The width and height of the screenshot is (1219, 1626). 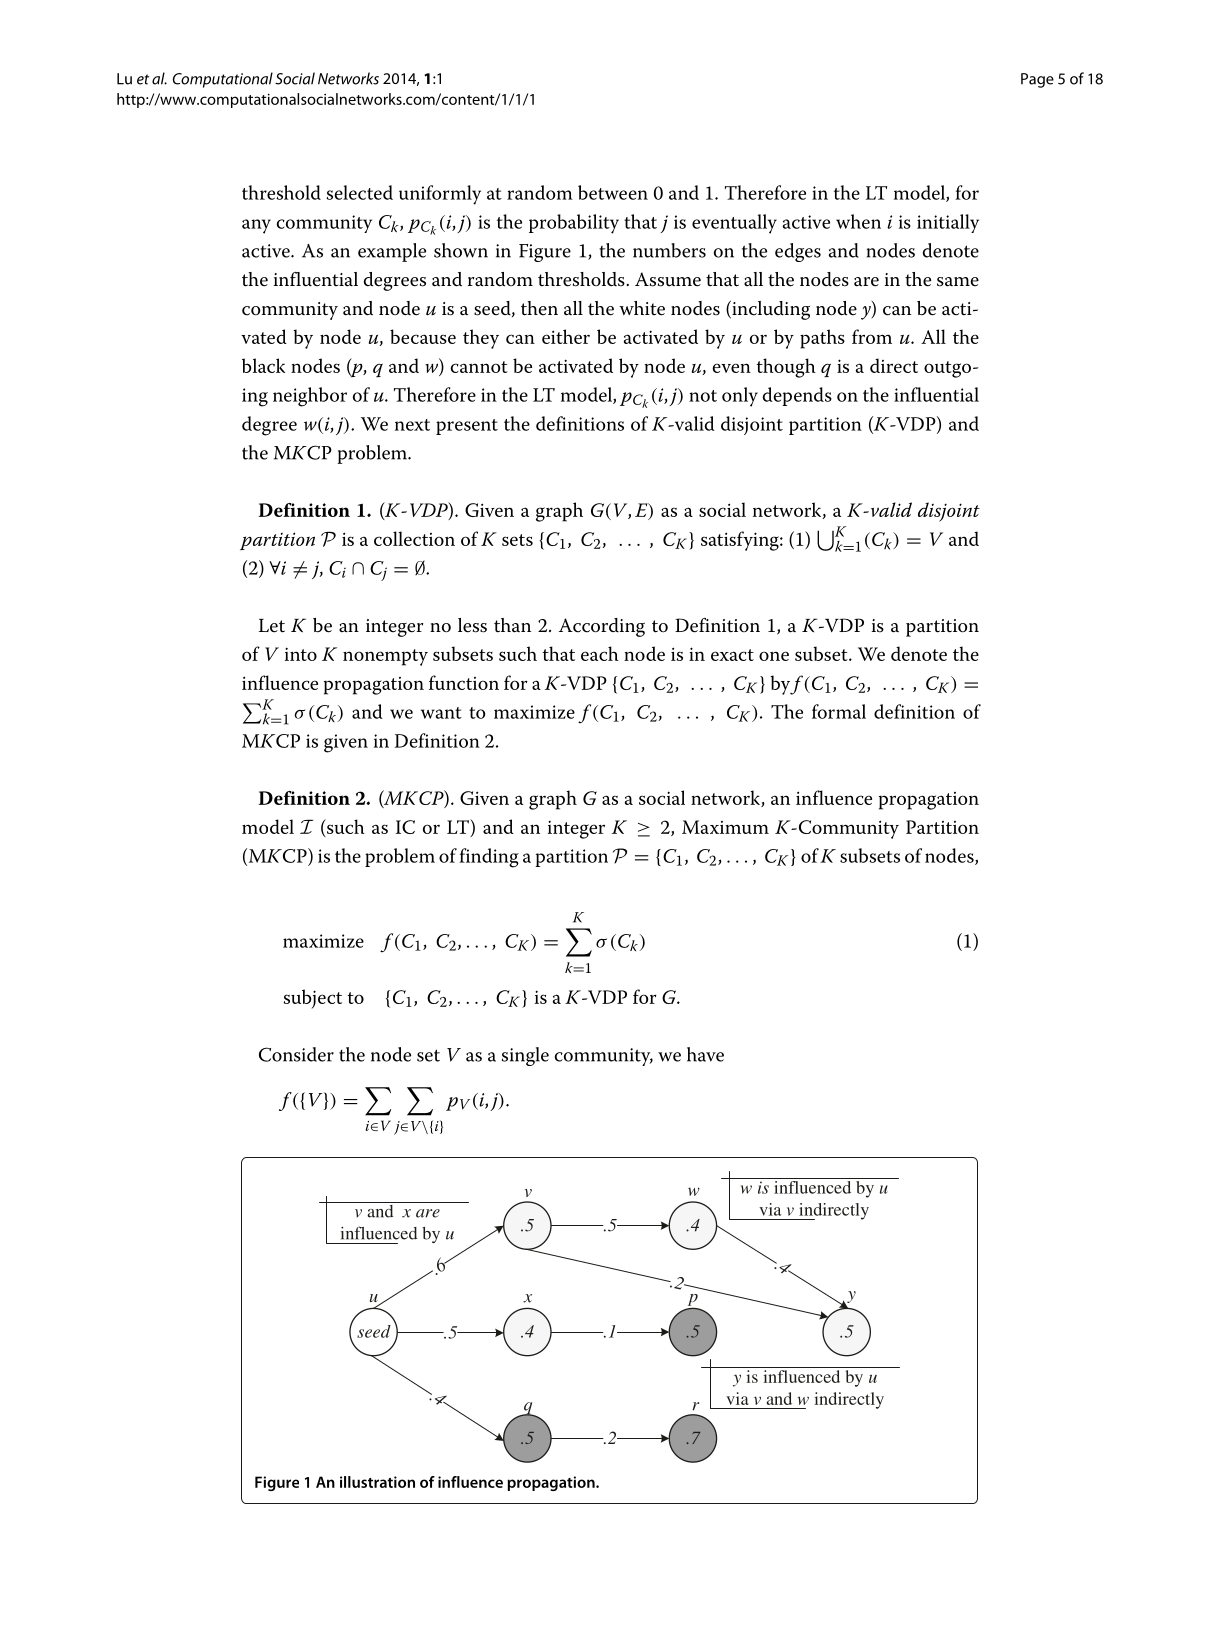 What do you see at coordinates (705, 1054) in the screenshot?
I see `have` at bounding box center [705, 1054].
